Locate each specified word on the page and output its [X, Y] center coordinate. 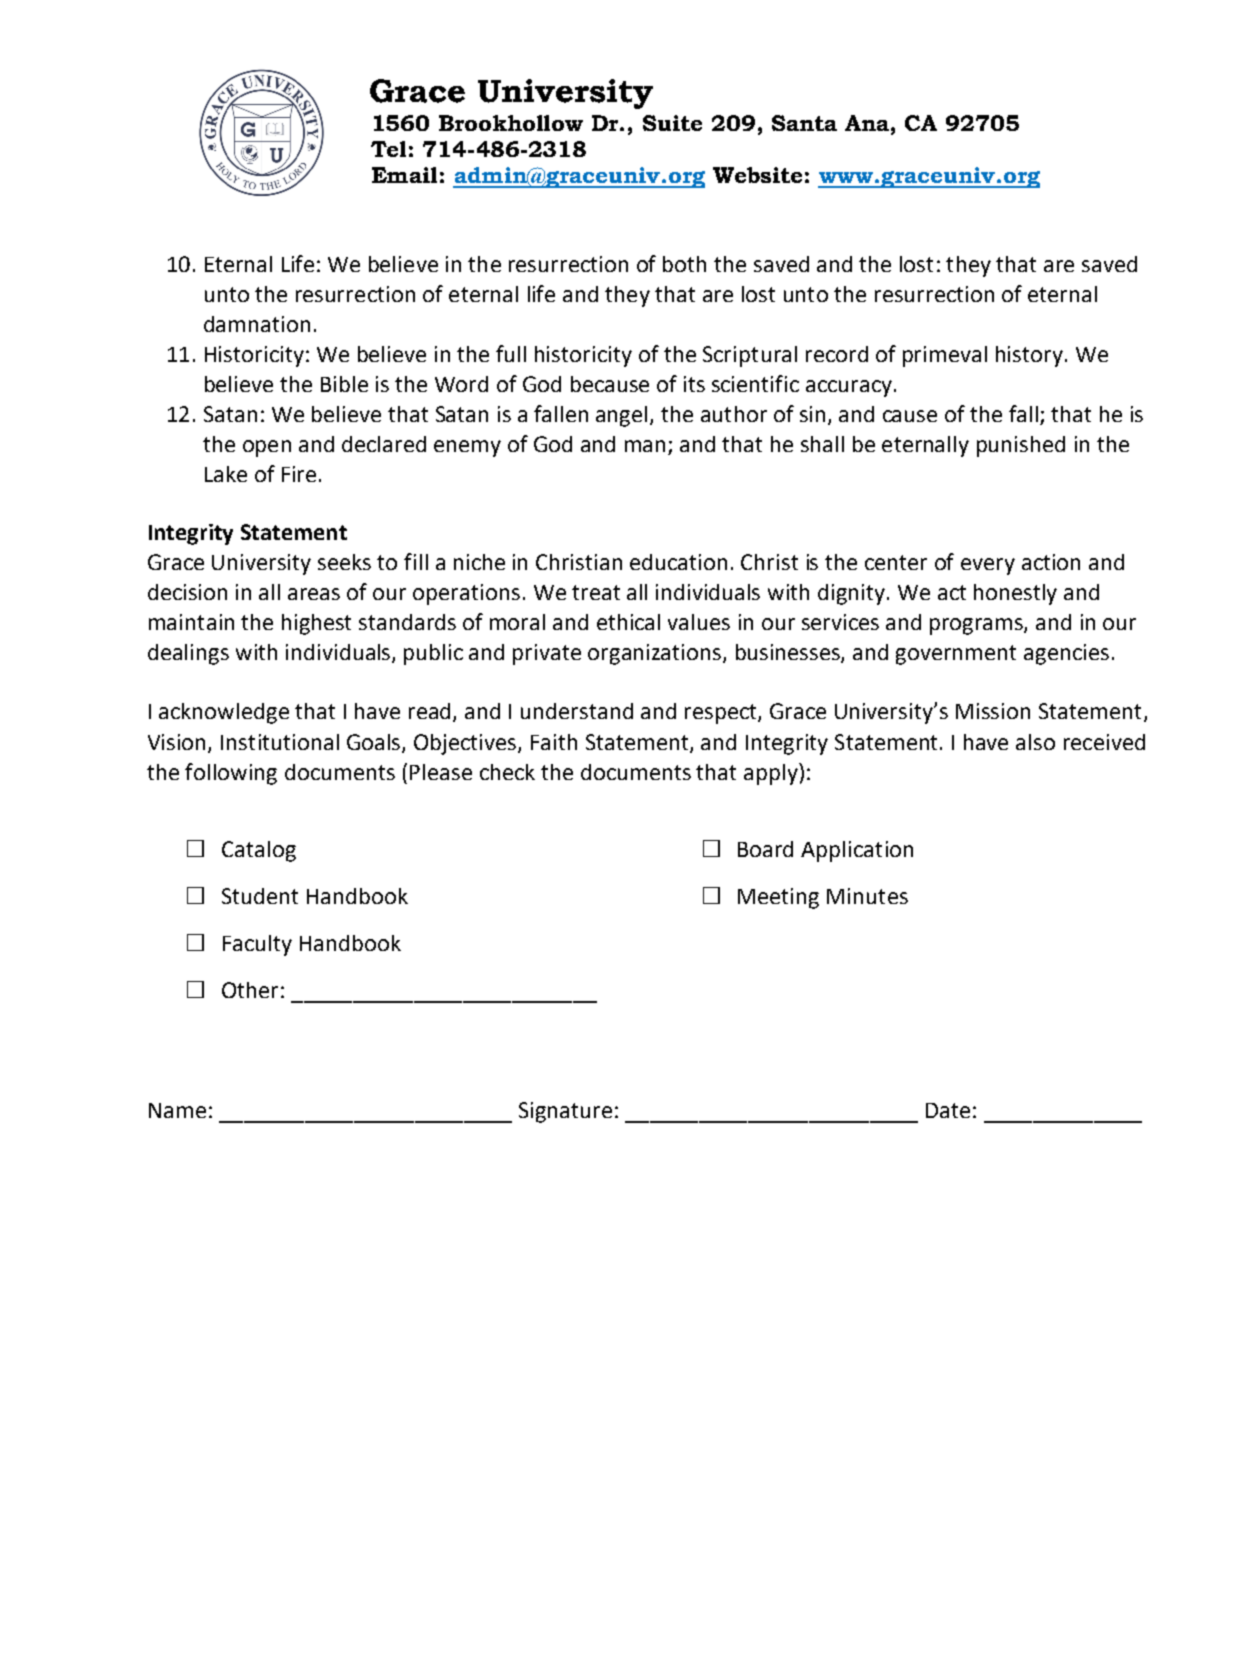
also [1035, 742]
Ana [868, 123]
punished [1021, 446]
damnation [257, 324]
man [645, 446]
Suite [672, 123]
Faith [554, 742]
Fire [299, 474]
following [231, 774]
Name [177, 1110]
